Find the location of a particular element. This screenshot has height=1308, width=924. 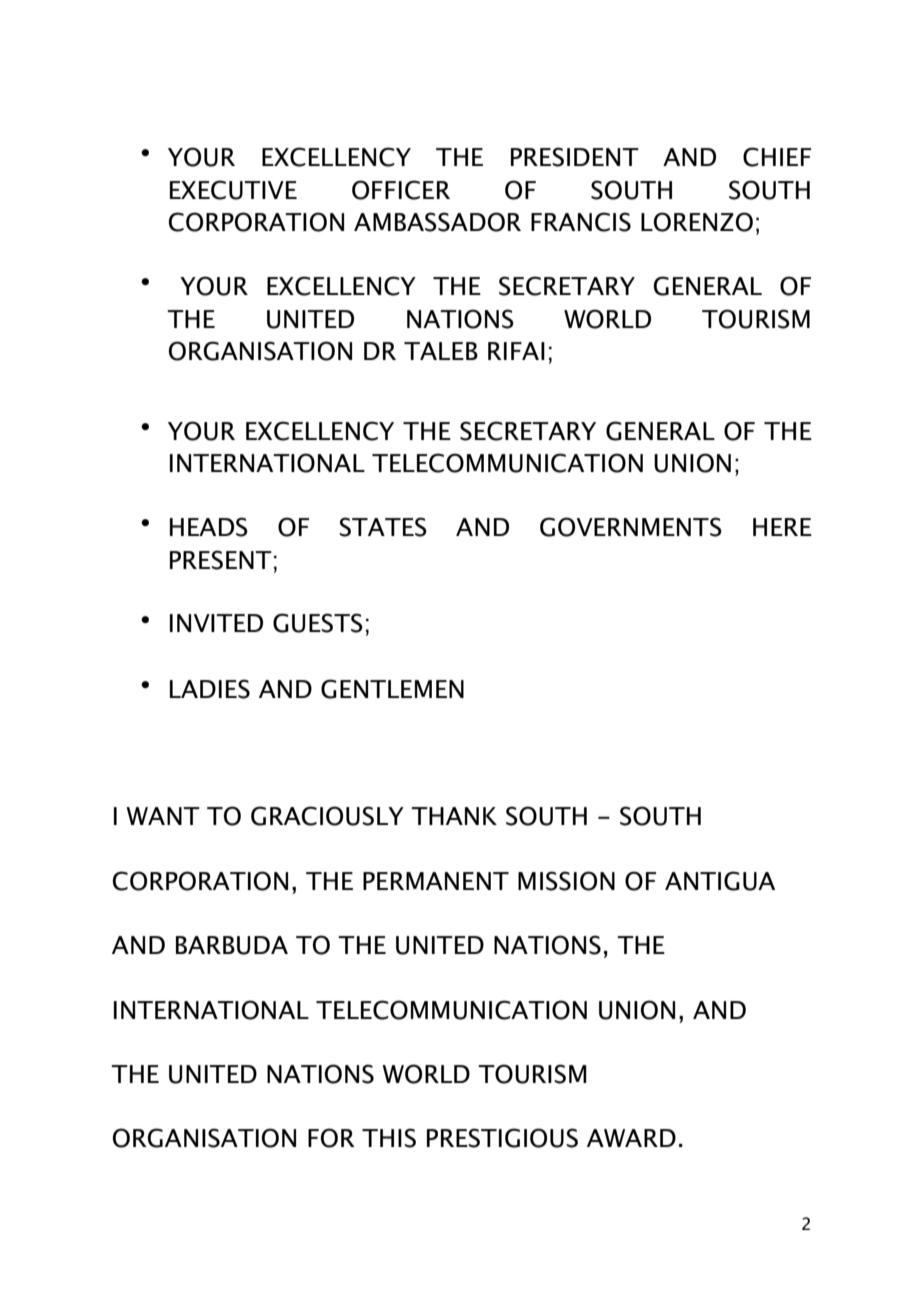

PRESTIGIOUS is located at coordinates (502, 1138).
